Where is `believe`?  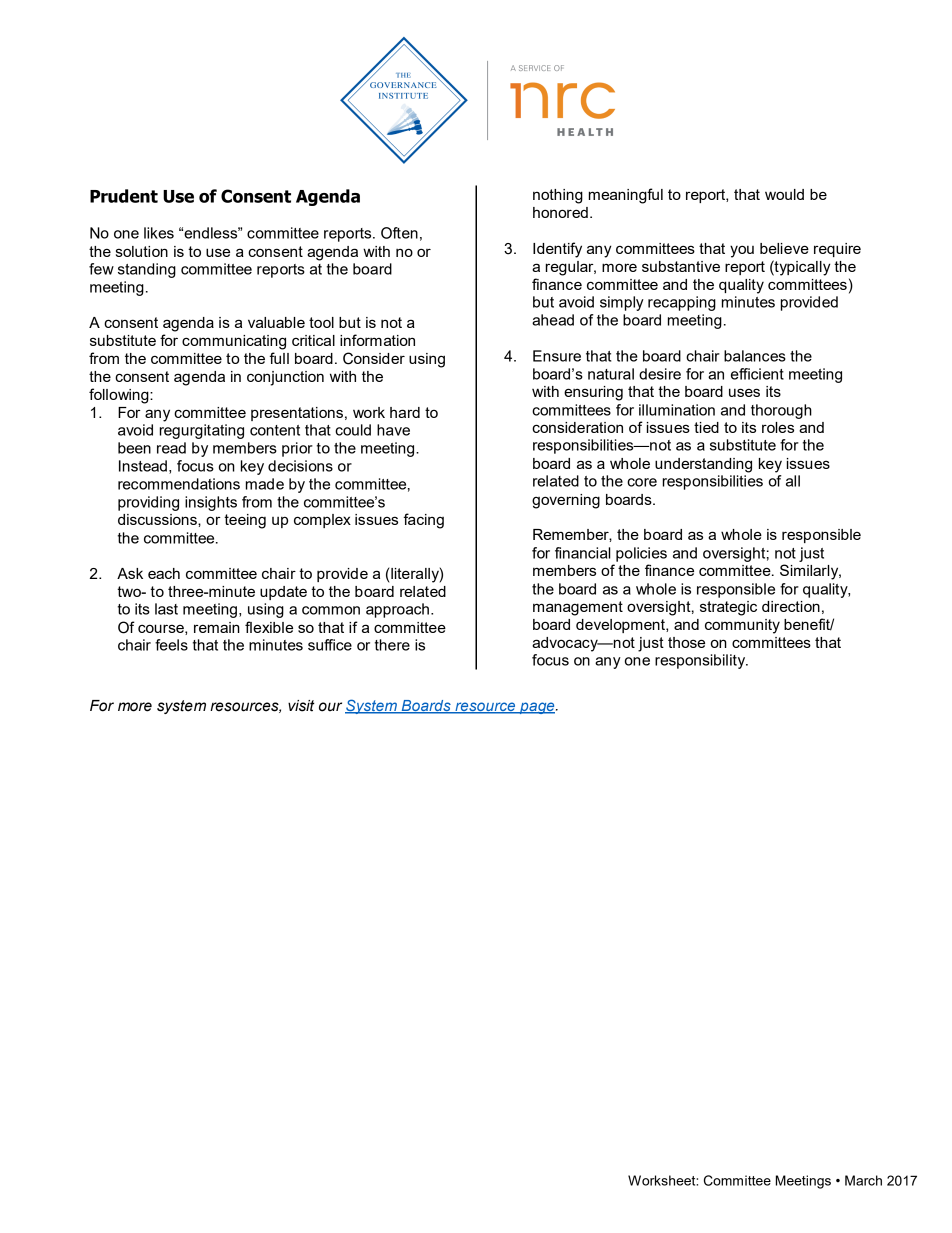
believe is located at coordinates (784, 248).
